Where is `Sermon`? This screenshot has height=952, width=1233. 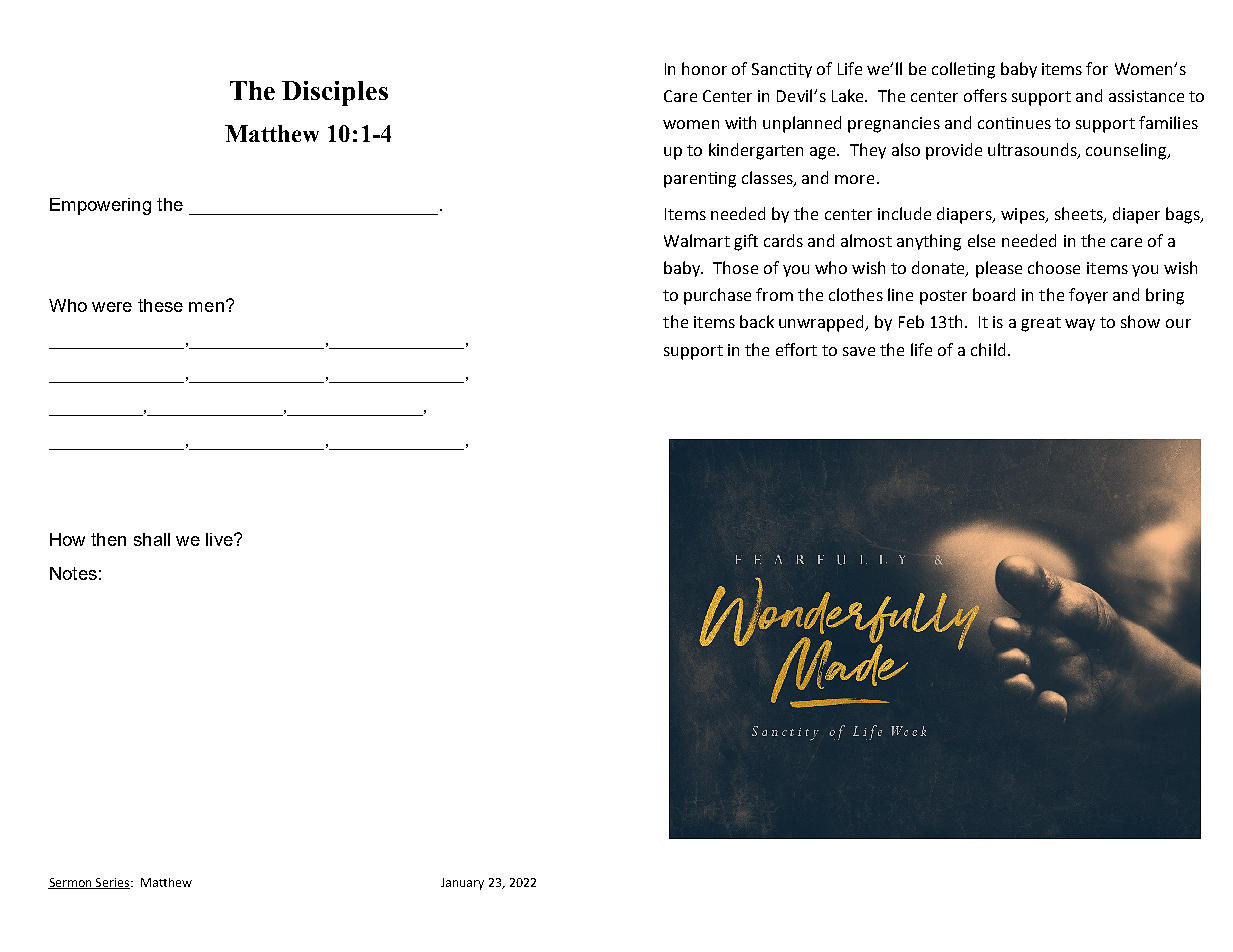
Sermon is located at coordinates (71, 883).
